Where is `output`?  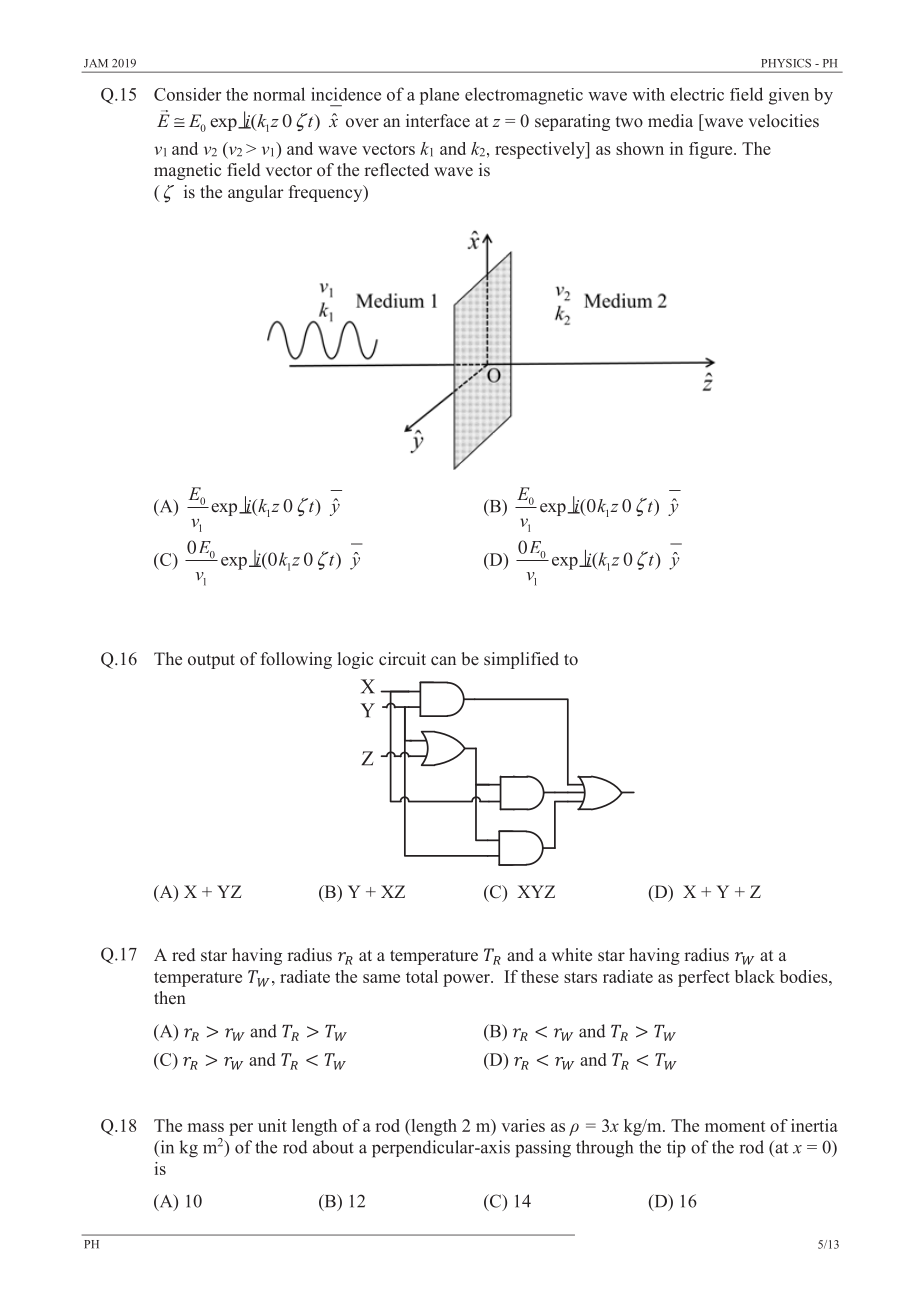 output is located at coordinates (211, 661).
